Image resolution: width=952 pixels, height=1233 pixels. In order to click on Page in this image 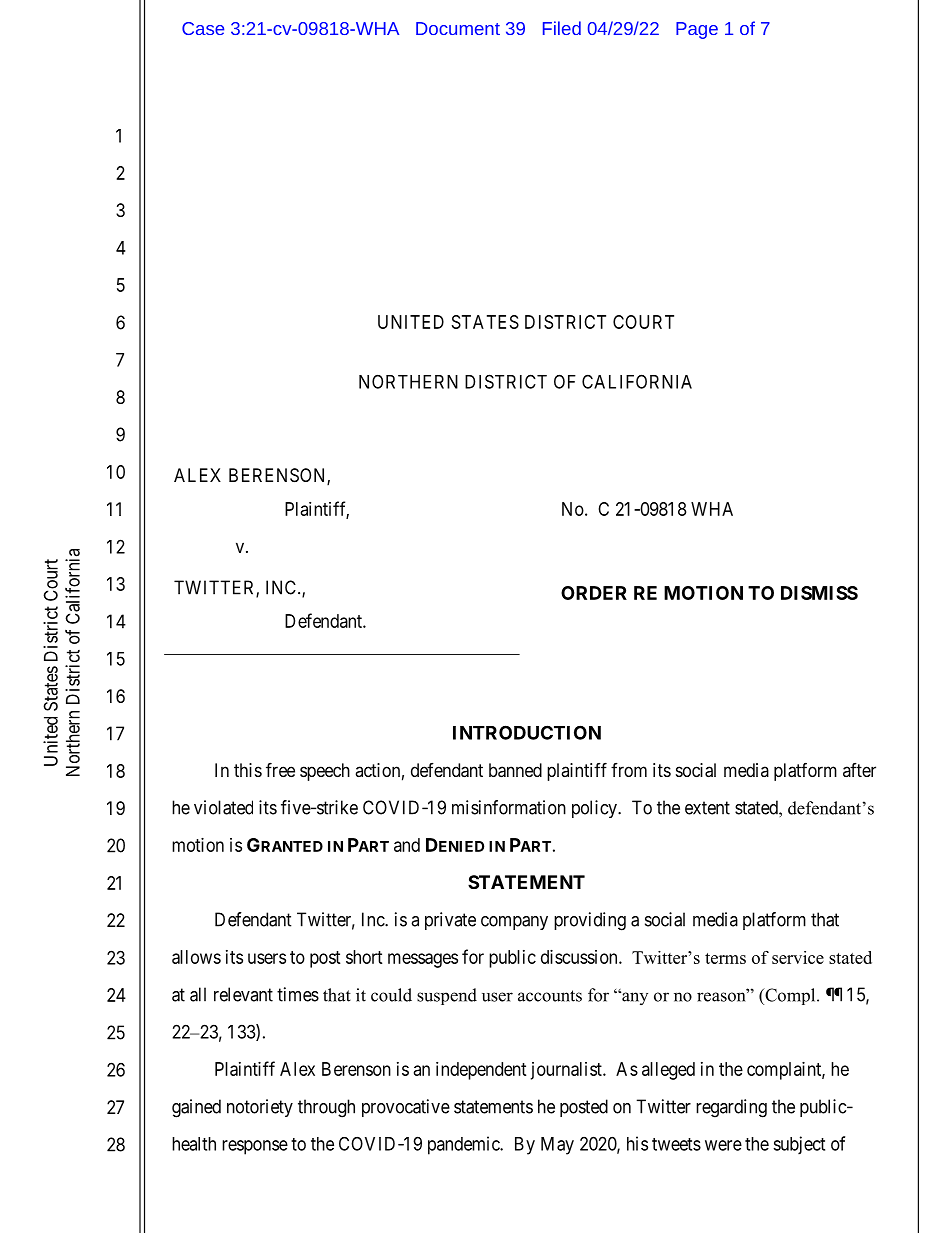, I will do `click(697, 30)`.
